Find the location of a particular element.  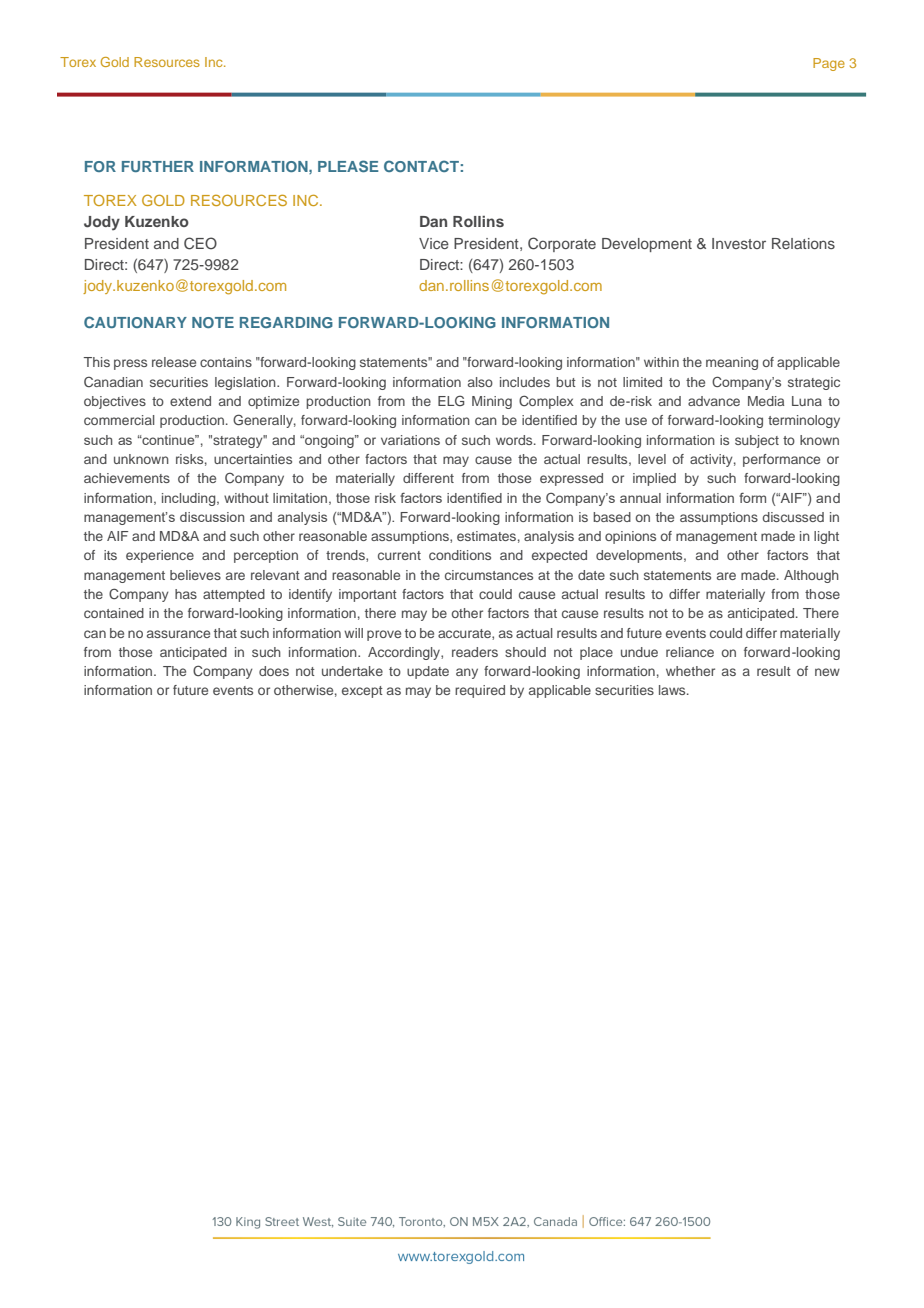

CEO is located at coordinates (200, 243).
